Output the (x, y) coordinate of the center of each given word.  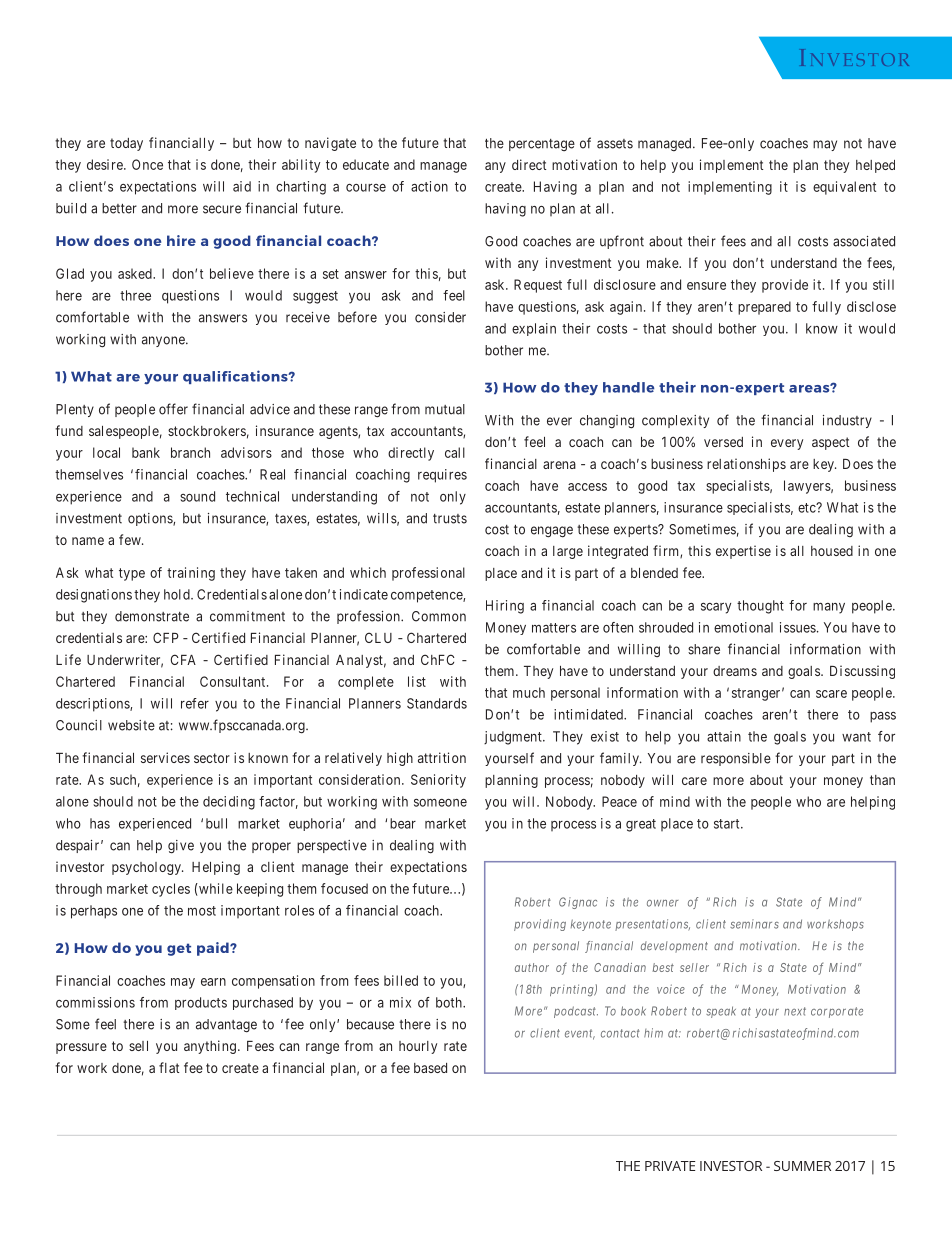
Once (147, 164)
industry (847, 421)
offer (173, 409)
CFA (183, 659)
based (430, 1068)
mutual (445, 409)
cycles (171, 890)
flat (169, 1067)
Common (439, 616)
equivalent (844, 188)
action (429, 186)
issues (798, 627)
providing (540, 925)
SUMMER (802, 1166)
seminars (754, 924)
